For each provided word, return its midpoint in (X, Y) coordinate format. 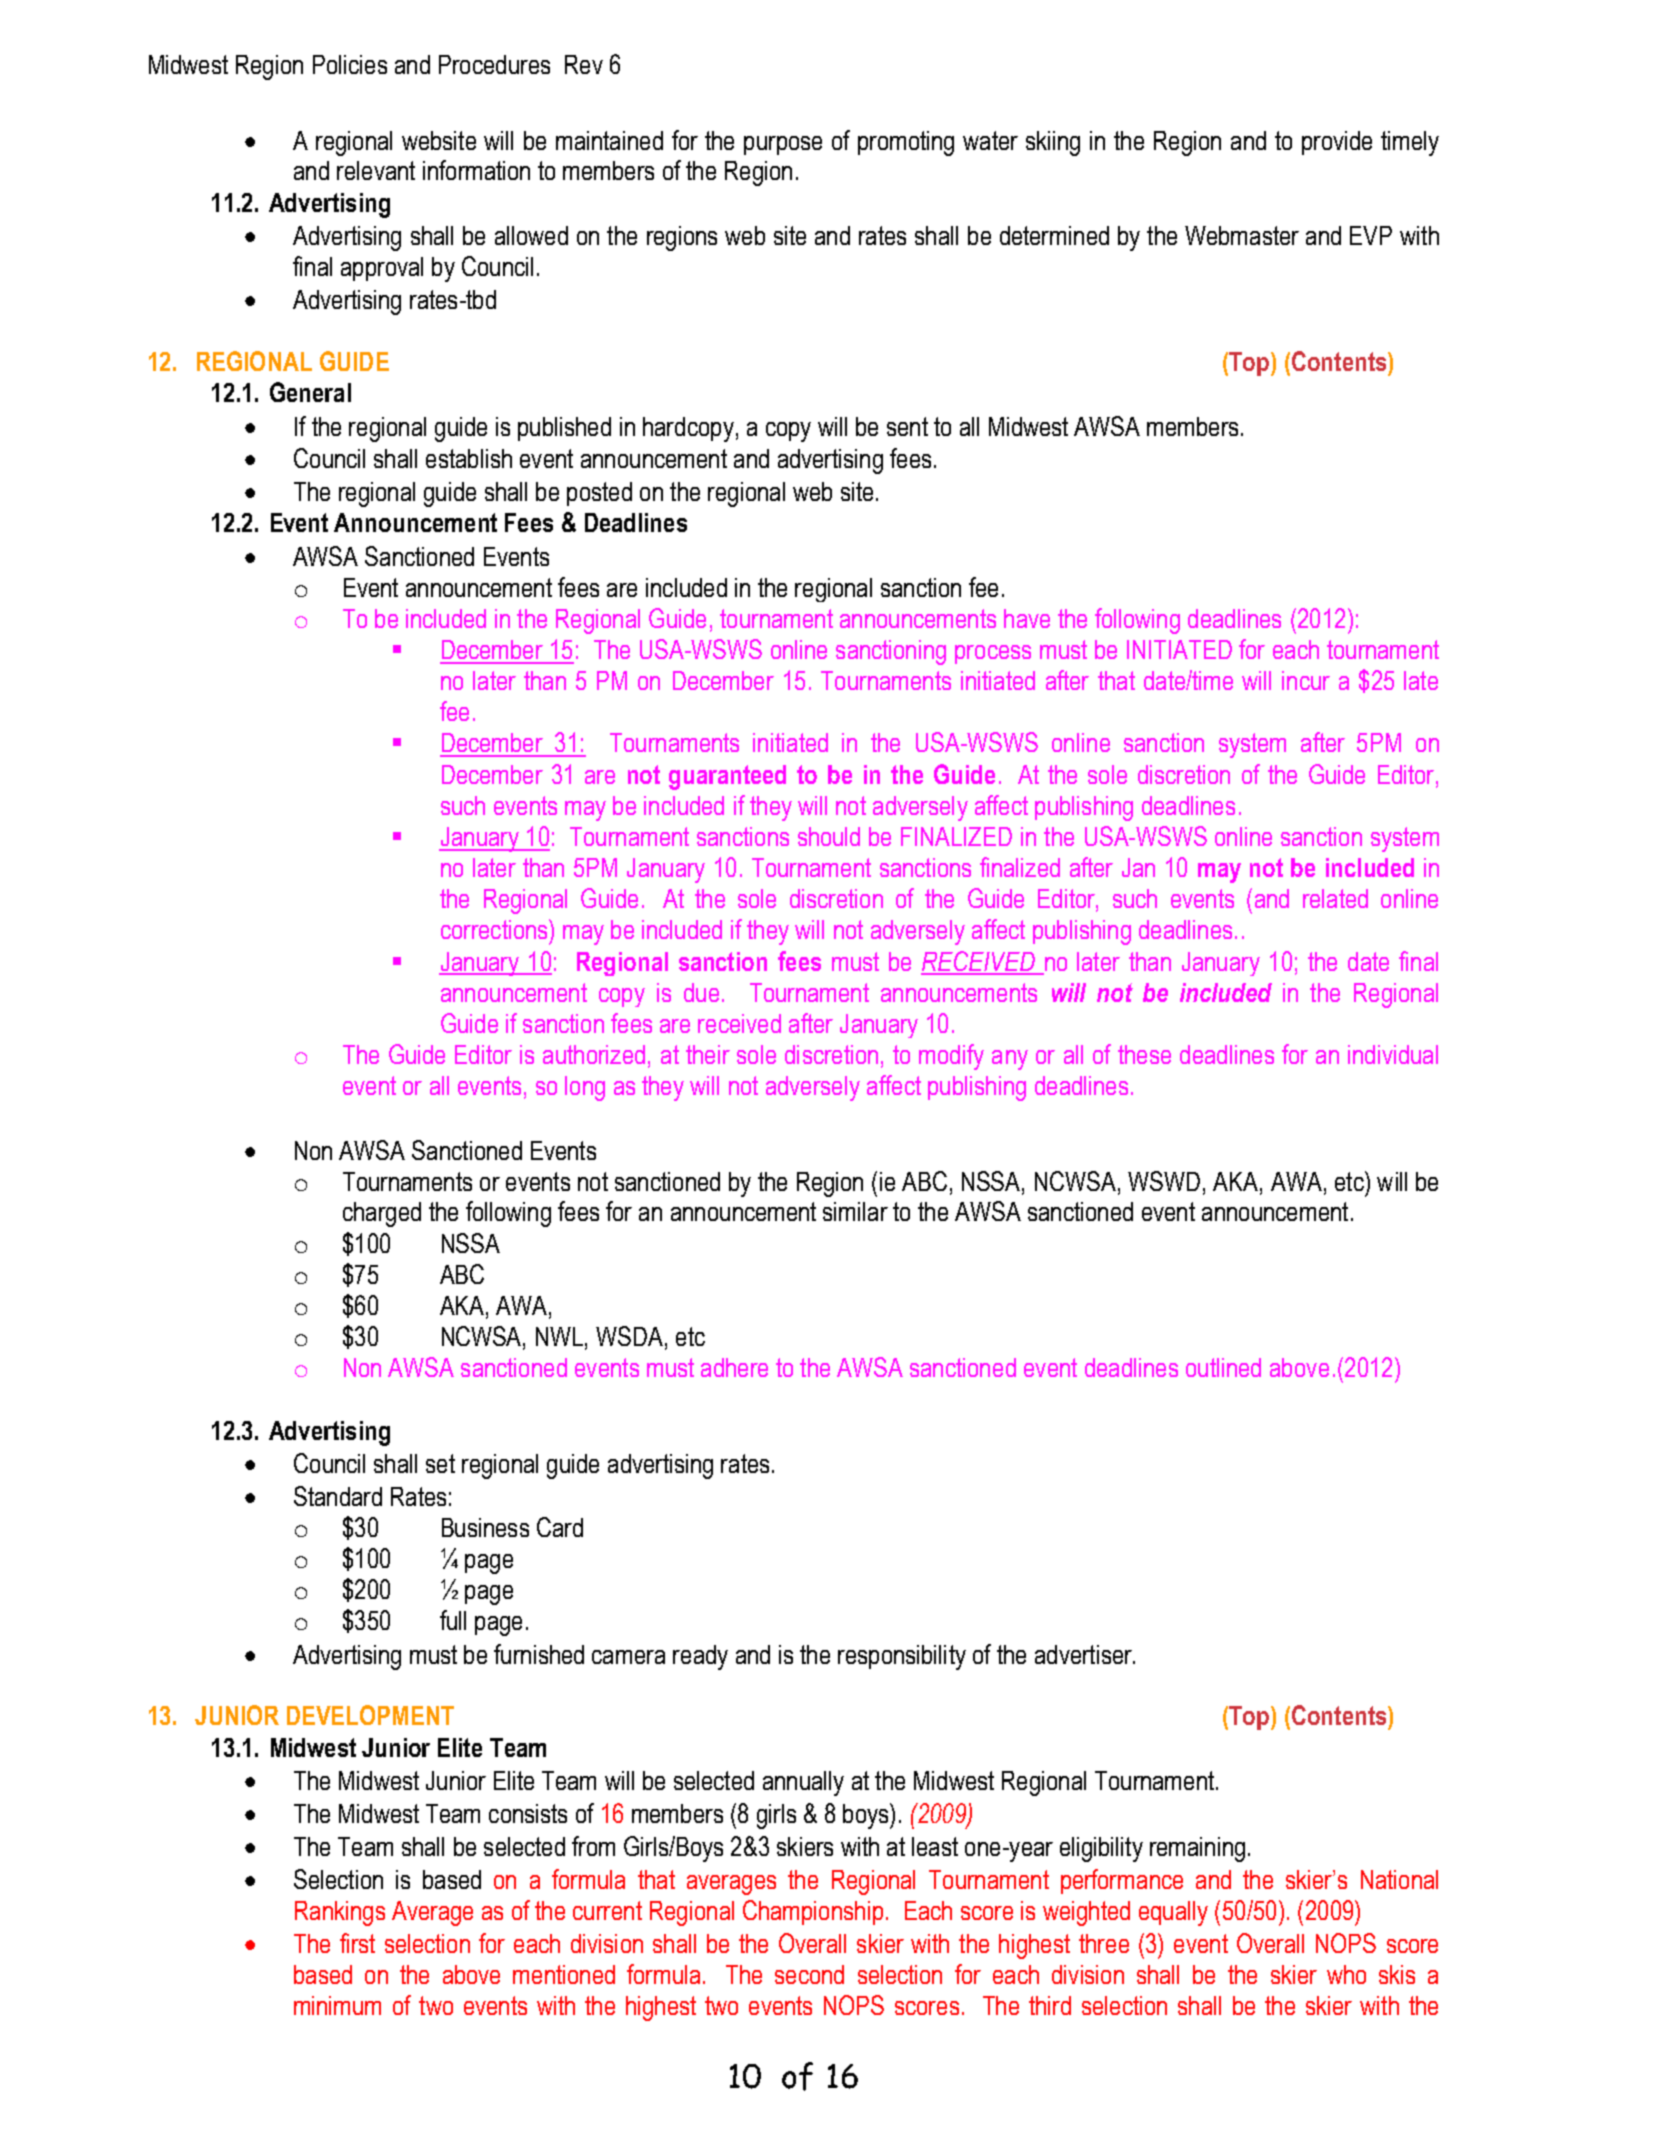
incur (1306, 680)
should (829, 836)
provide (1337, 143)
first (357, 1943)
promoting (906, 143)
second (809, 1974)
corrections (495, 929)
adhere (734, 1367)
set (440, 1463)
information (476, 170)
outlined (1223, 1367)
